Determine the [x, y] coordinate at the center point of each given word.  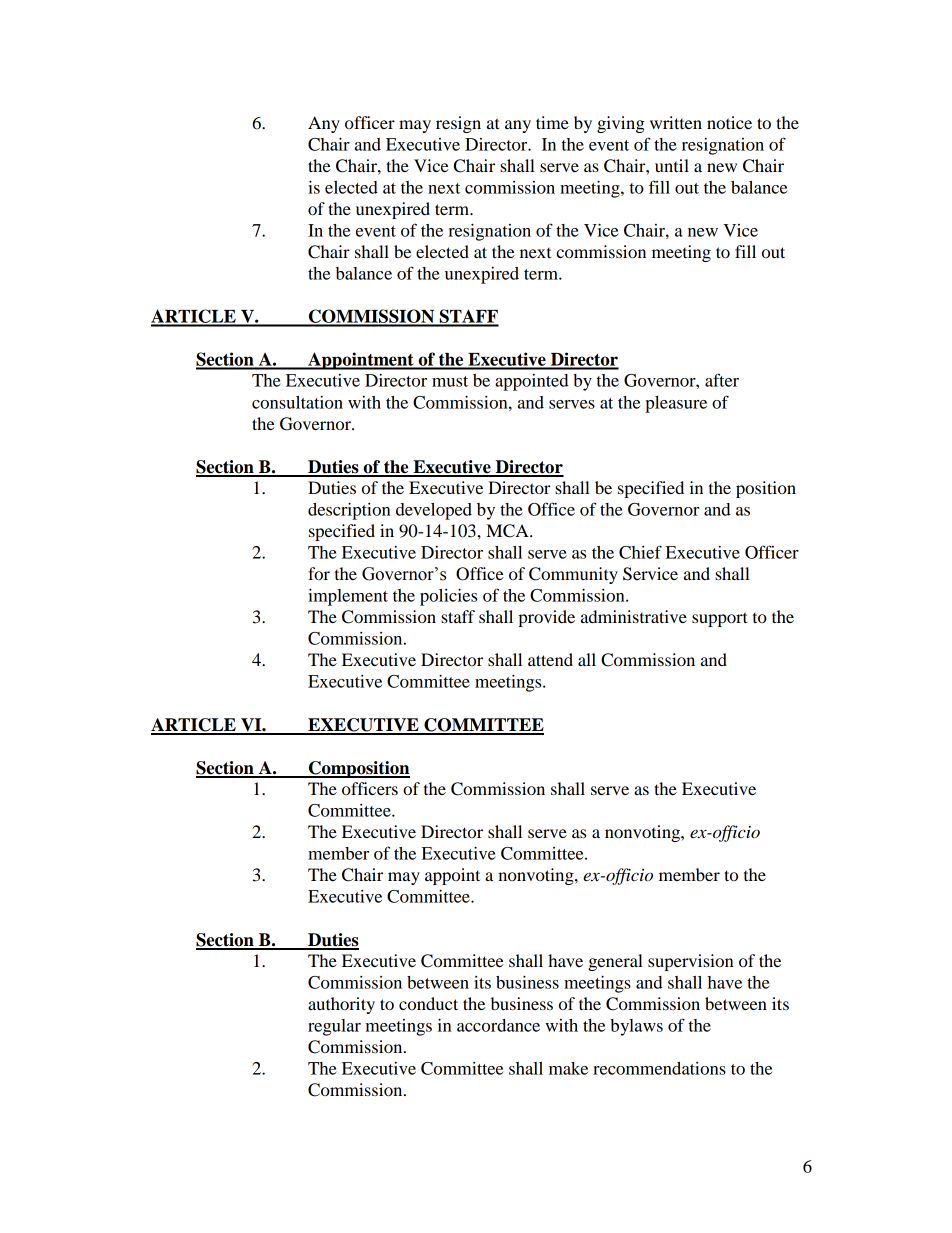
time [552, 122]
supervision [691, 962]
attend [550, 659]
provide [546, 618]
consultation [297, 402]
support [720, 619]
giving [621, 124]
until [672, 165]
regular [334, 1027]
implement [348, 597]
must [450, 381]
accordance [498, 1025]
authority [341, 1005]
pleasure [676, 404]
